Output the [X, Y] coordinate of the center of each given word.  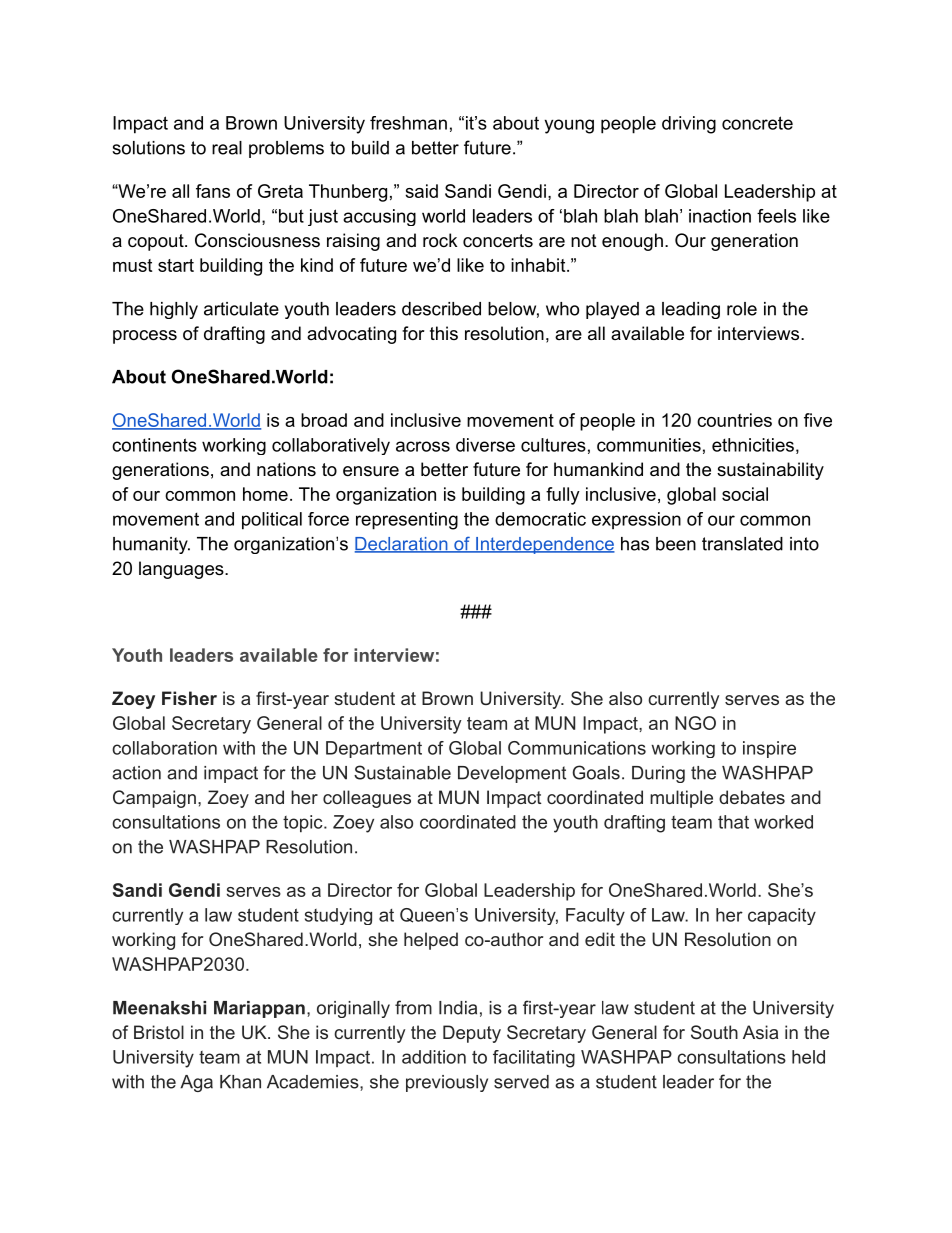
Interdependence [544, 545]
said [421, 191]
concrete [757, 123]
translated [742, 544]
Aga [196, 1083]
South [714, 1032]
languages [182, 570]
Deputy [472, 1034]
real [227, 148]
